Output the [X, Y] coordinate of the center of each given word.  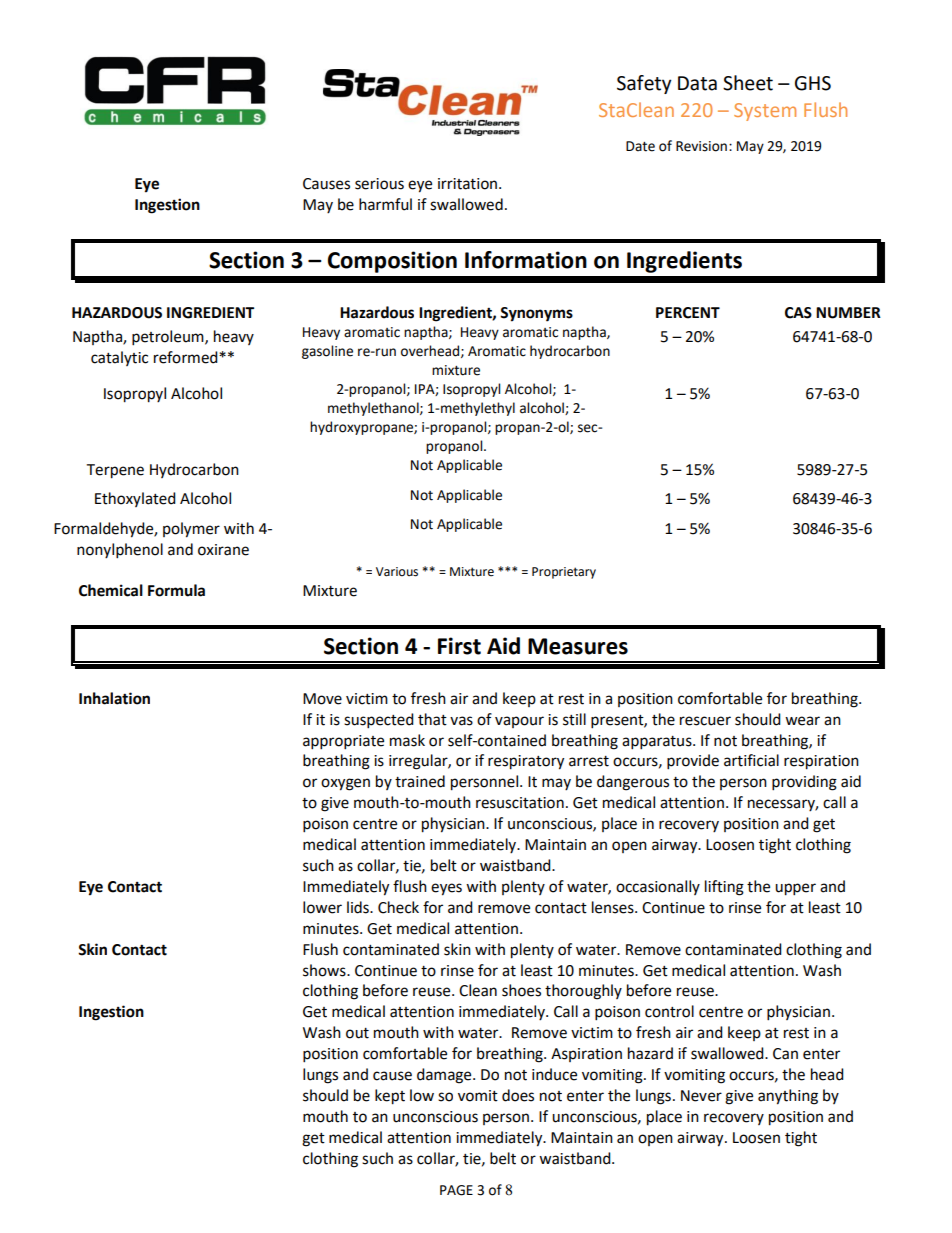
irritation [469, 184]
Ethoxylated [135, 499]
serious [379, 184]
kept [390, 1097]
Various [397, 572]
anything [788, 1097]
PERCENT [688, 313]
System [765, 112]
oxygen [345, 784]
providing [804, 783]
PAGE [456, 1190]
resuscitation [520, 803]
